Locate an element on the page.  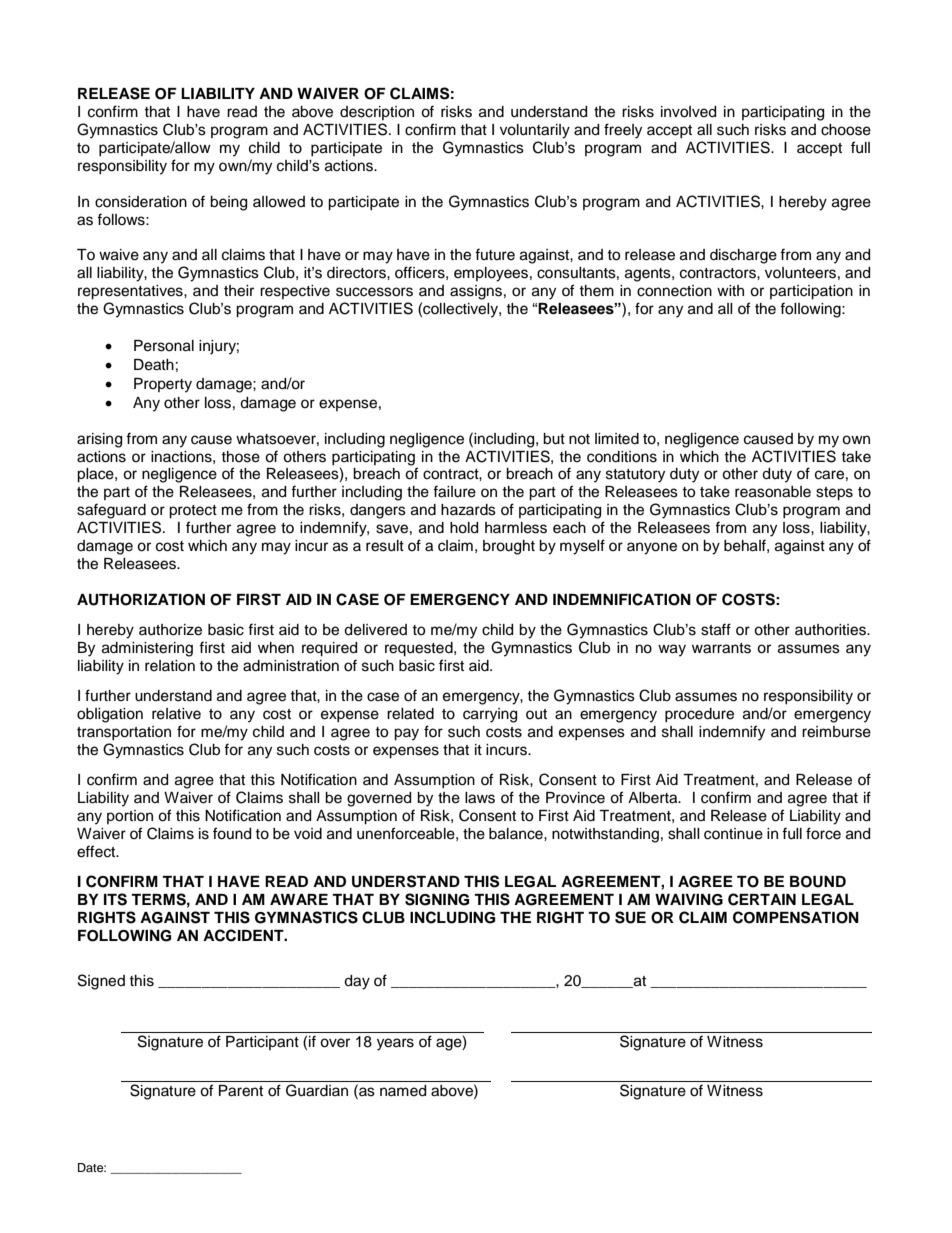
voluntarily is located at coordinates (535, 131).
